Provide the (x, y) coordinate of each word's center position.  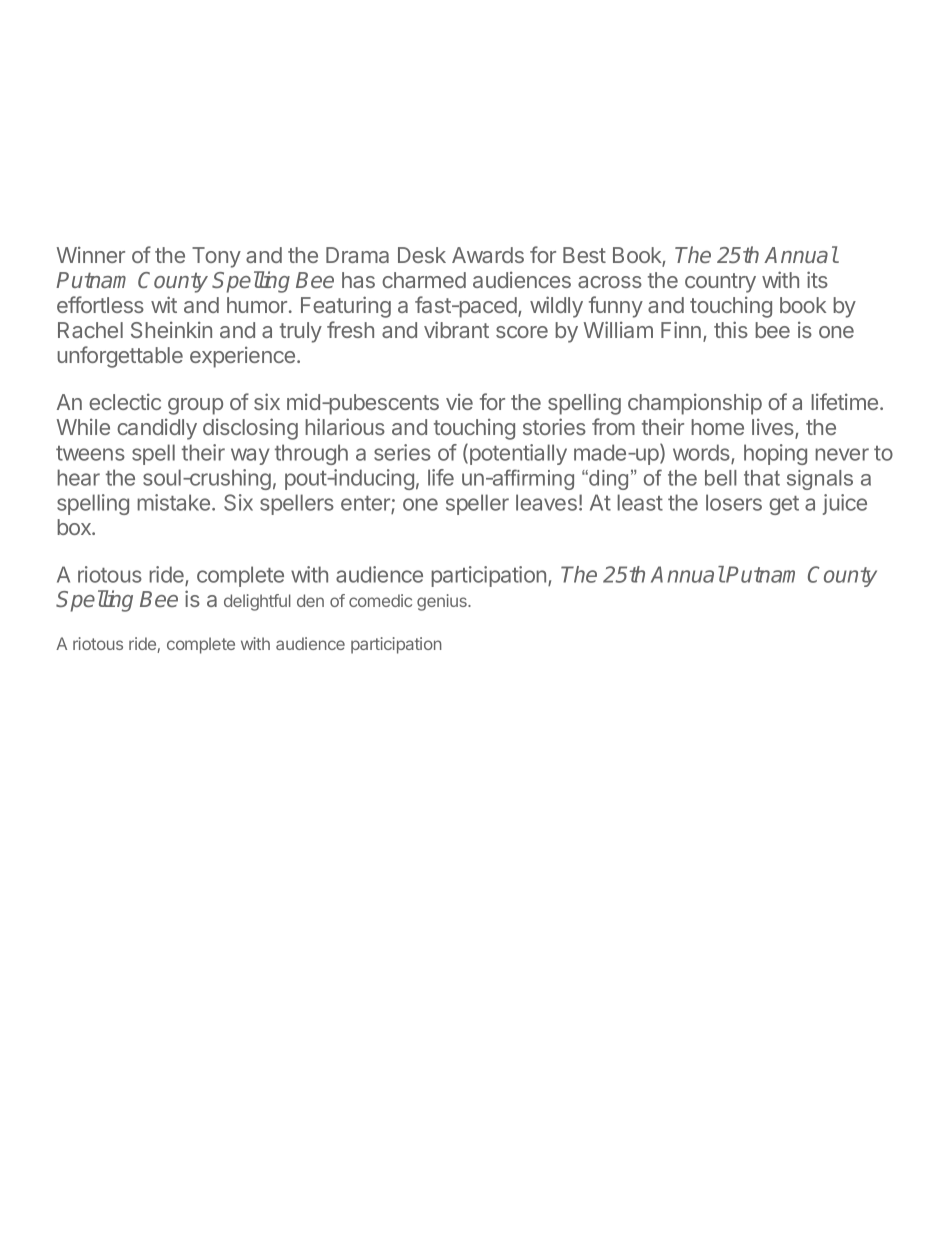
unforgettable (120, 357)
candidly (157, 429)
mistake (175, 502)
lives (774, 428)
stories (554, 426)
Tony (216, 257)
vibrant (456, 329)
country (720, 283)
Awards (488, 255)
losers (734, 502)
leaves (546, 502)
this (731, 329)
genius (443, 602)
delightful (257, 602)
